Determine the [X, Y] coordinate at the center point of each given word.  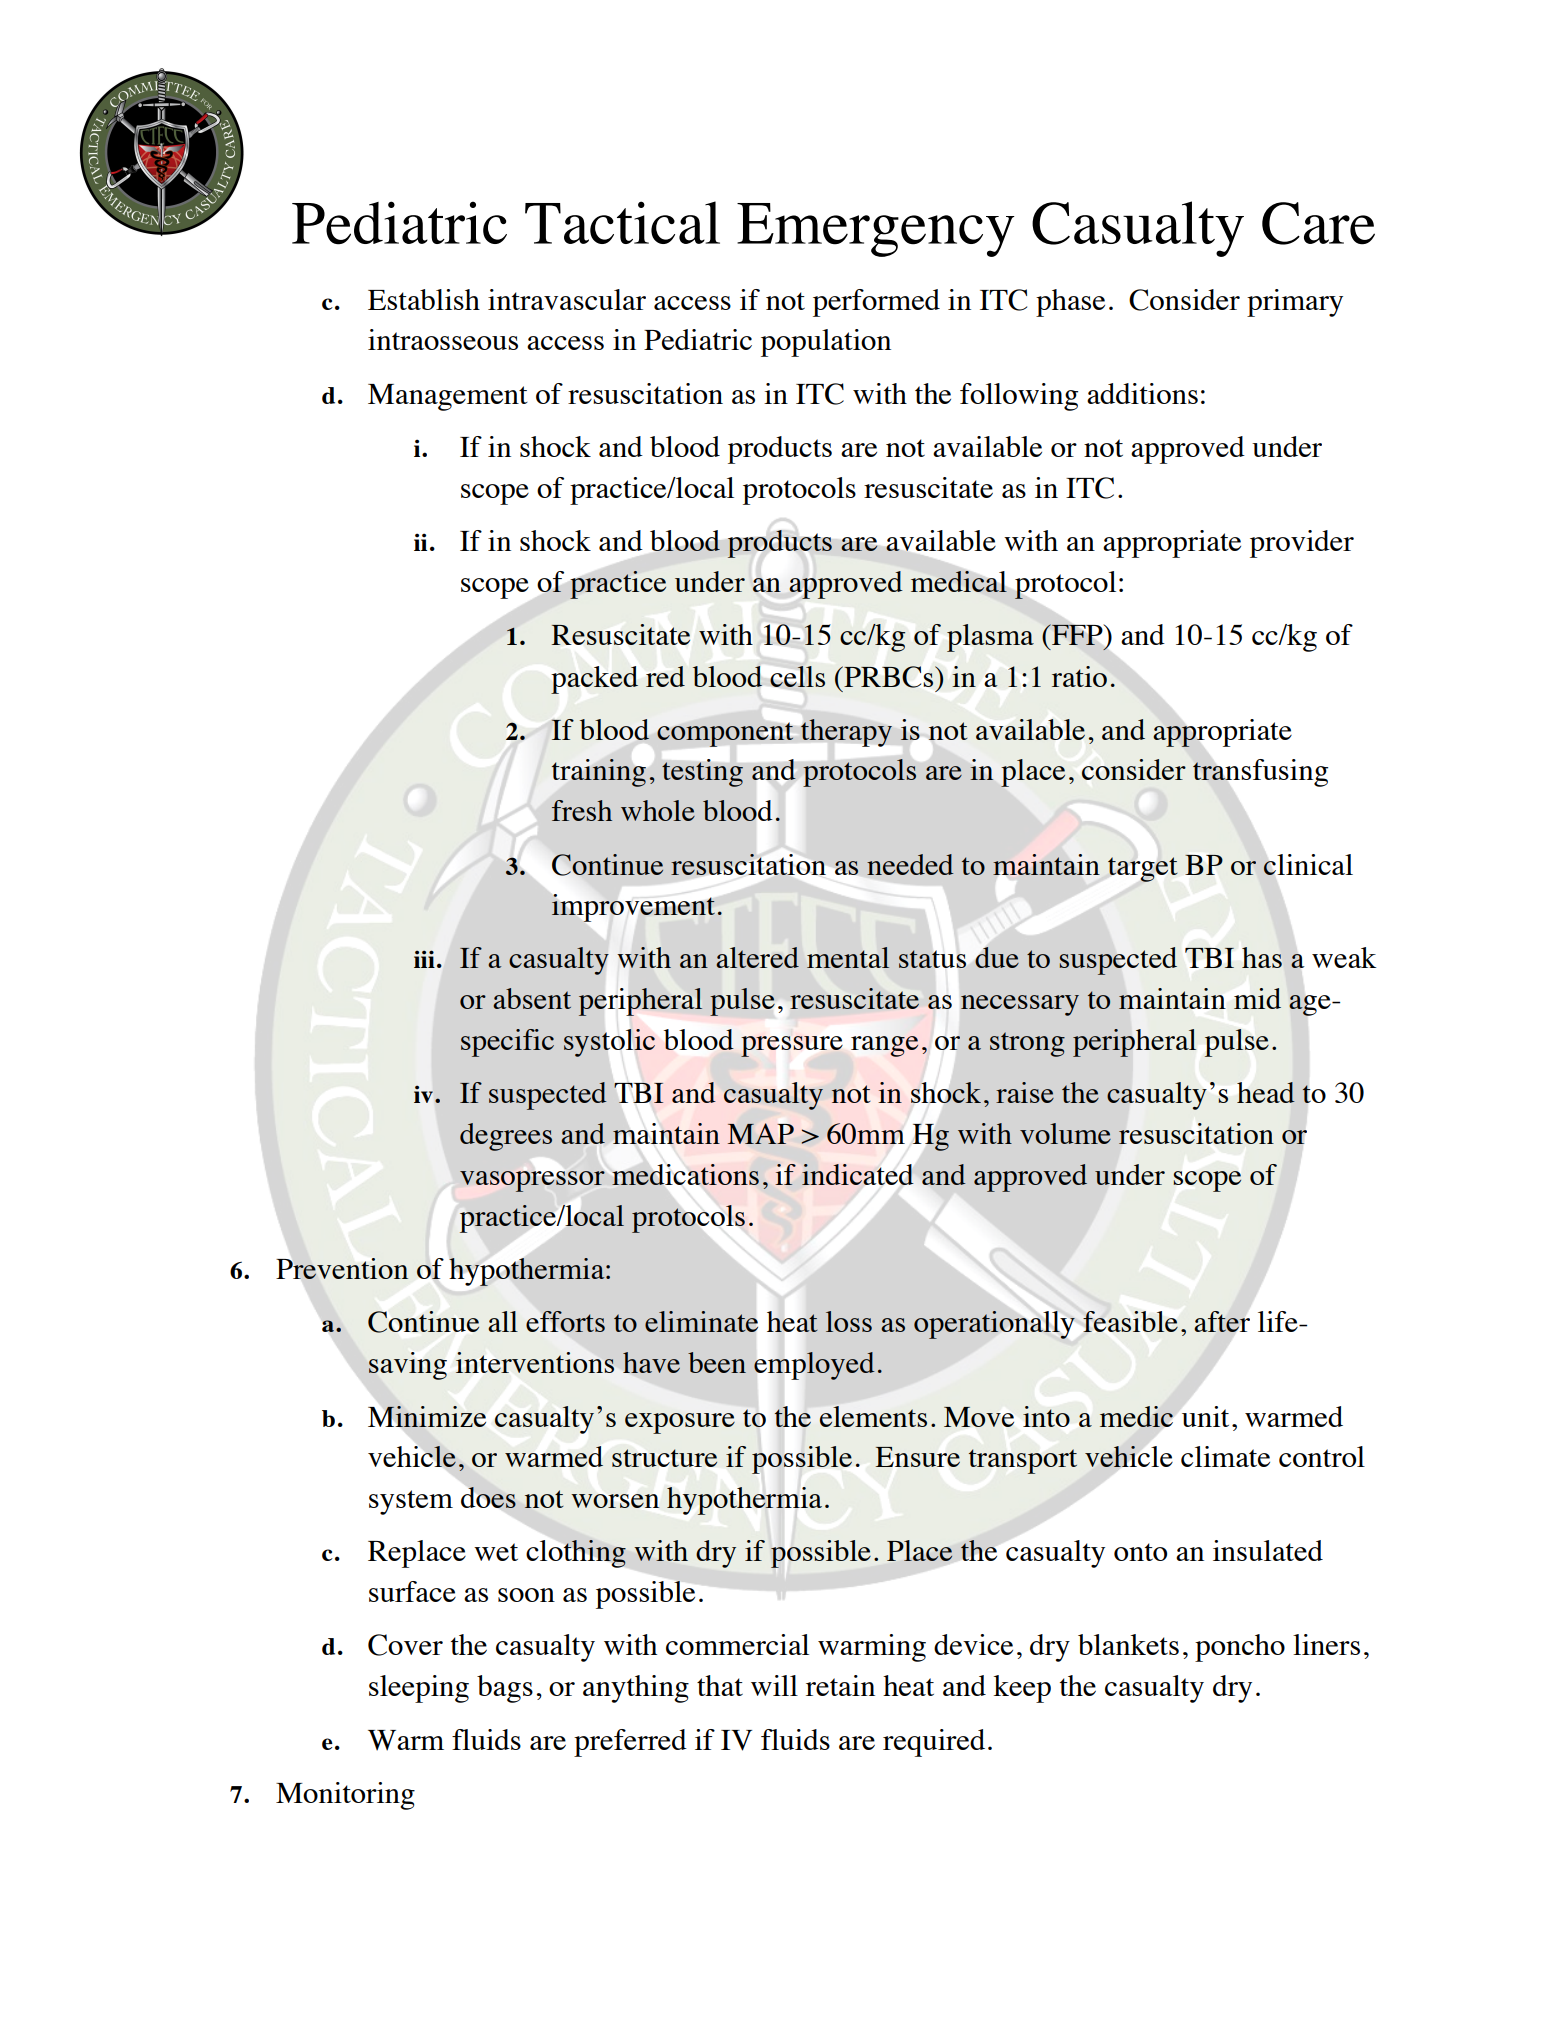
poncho [1240, 1648]
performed [876, 303]
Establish [424, 299]
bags [505, 1689]
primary [1295, 303]
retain [840, 1685]
